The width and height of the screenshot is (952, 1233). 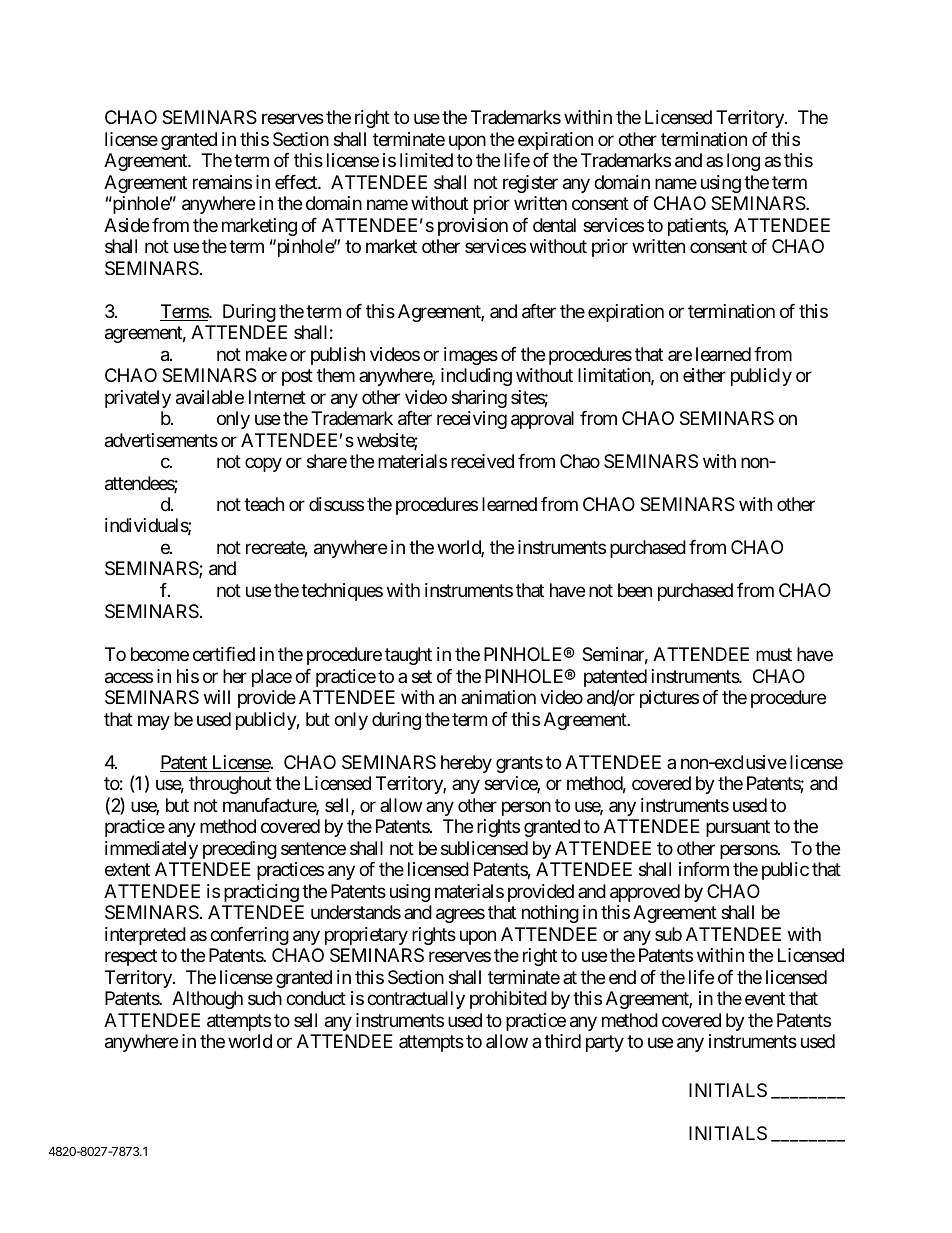 I want to click on certified, so click(x=224, y=654).
